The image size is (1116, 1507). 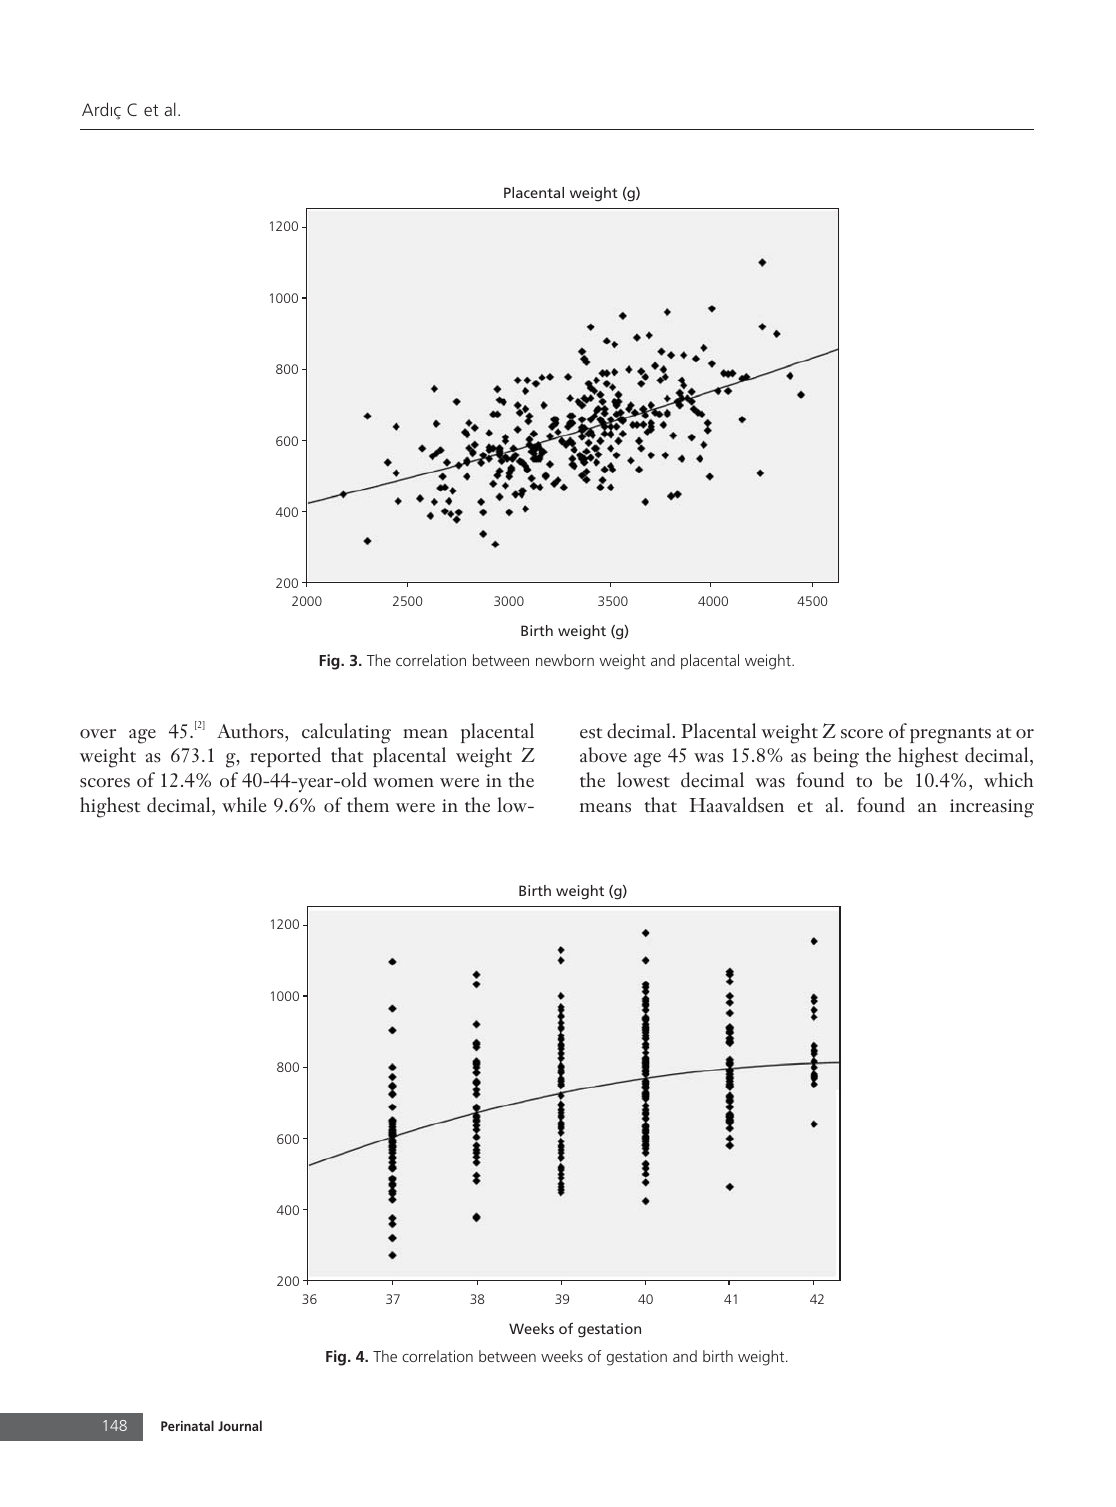 What do you see at coordinates (187, 1425) in the image?
I see `Perinatal` at bounding box center [187, 1425].
